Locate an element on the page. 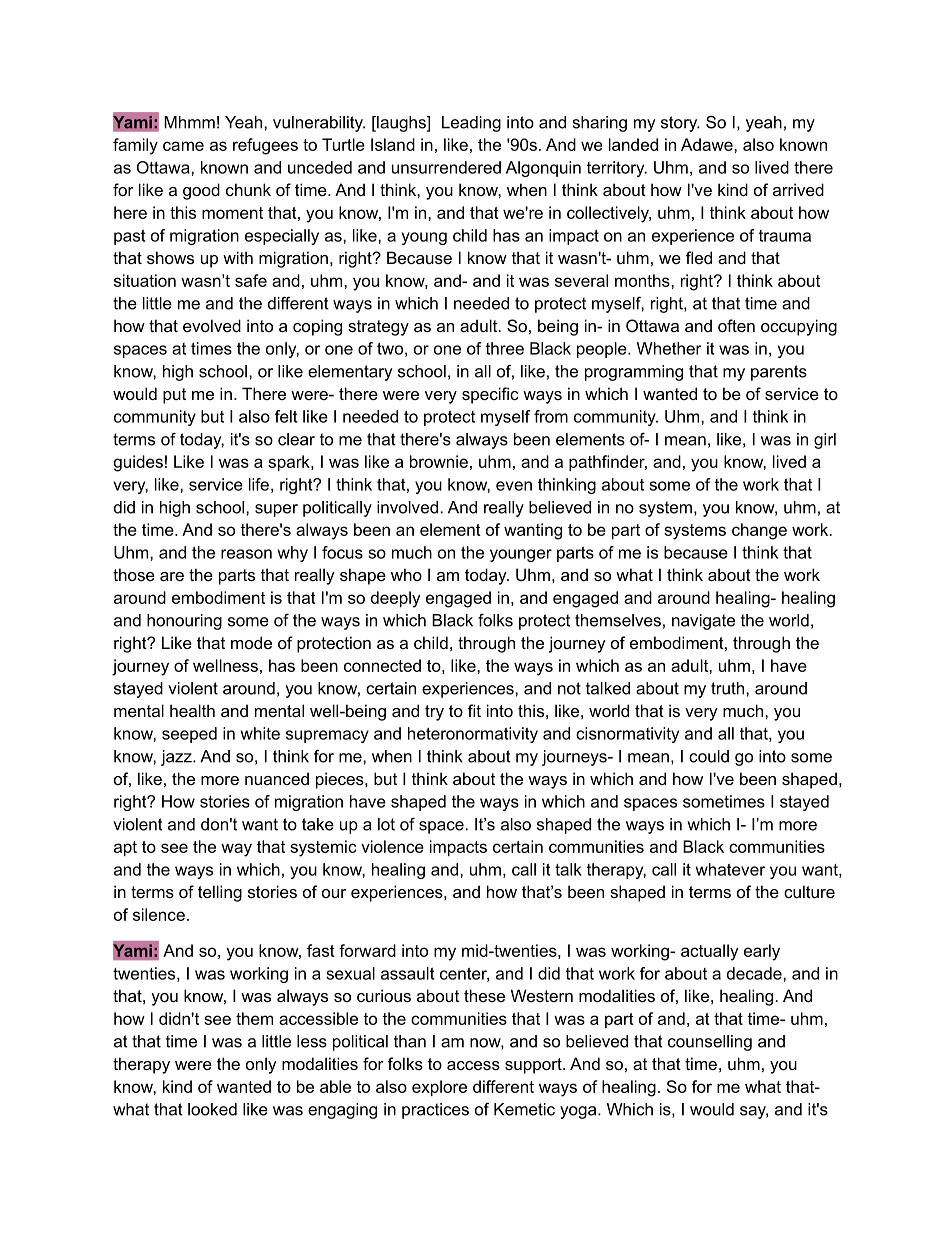  looked is located at coordinates (212, 1109).
